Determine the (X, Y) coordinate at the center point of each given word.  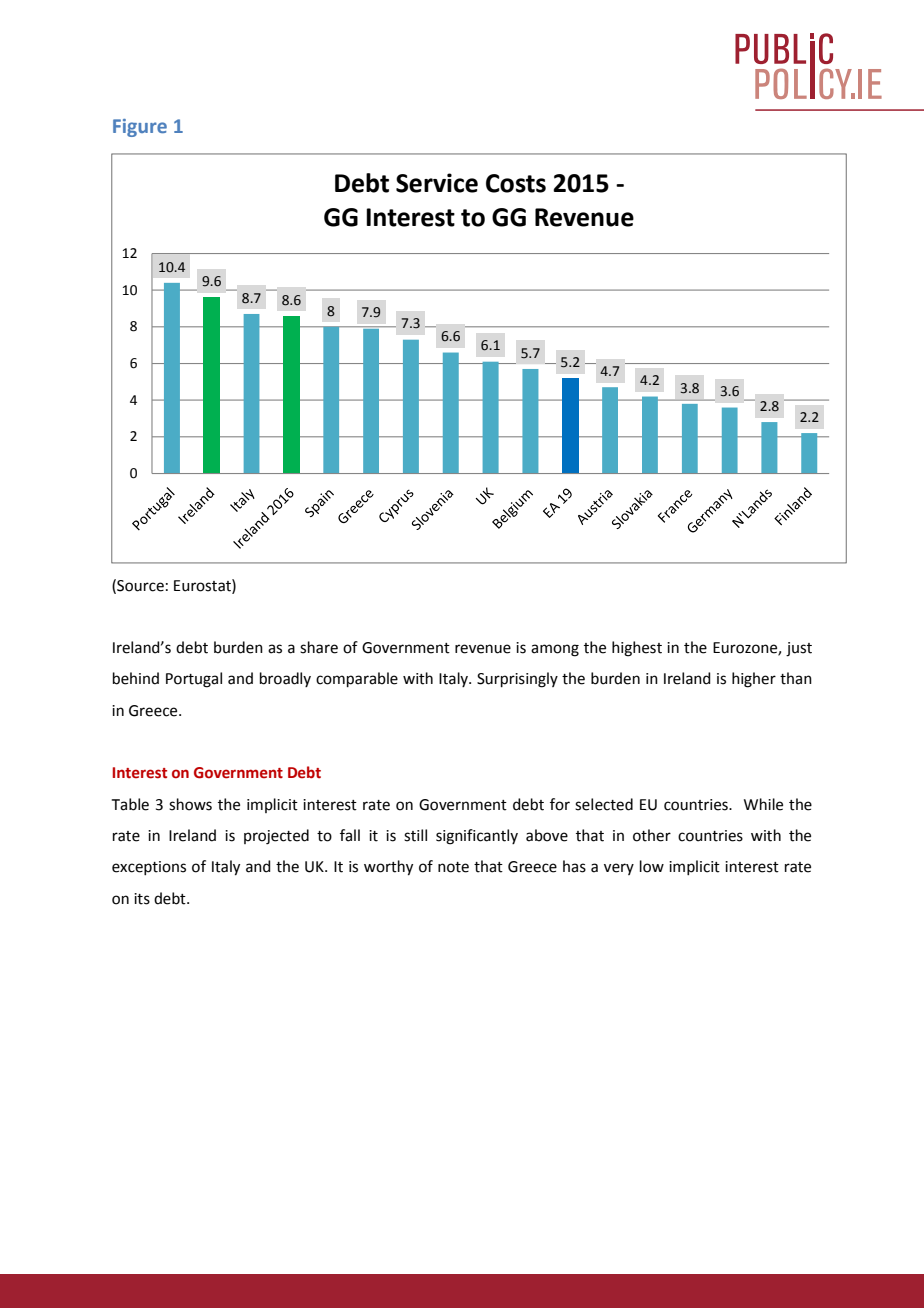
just (799, 649)
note (453, 867)
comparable (357, 679)
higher (754, 680)
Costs (516, 183)
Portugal (194, 680)
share (319, 647)
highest (637, 649)
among (555, 650)
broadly (285, 679)
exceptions (149, 868)
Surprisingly (517, 680)
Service (437, 183)
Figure (140, 128)
